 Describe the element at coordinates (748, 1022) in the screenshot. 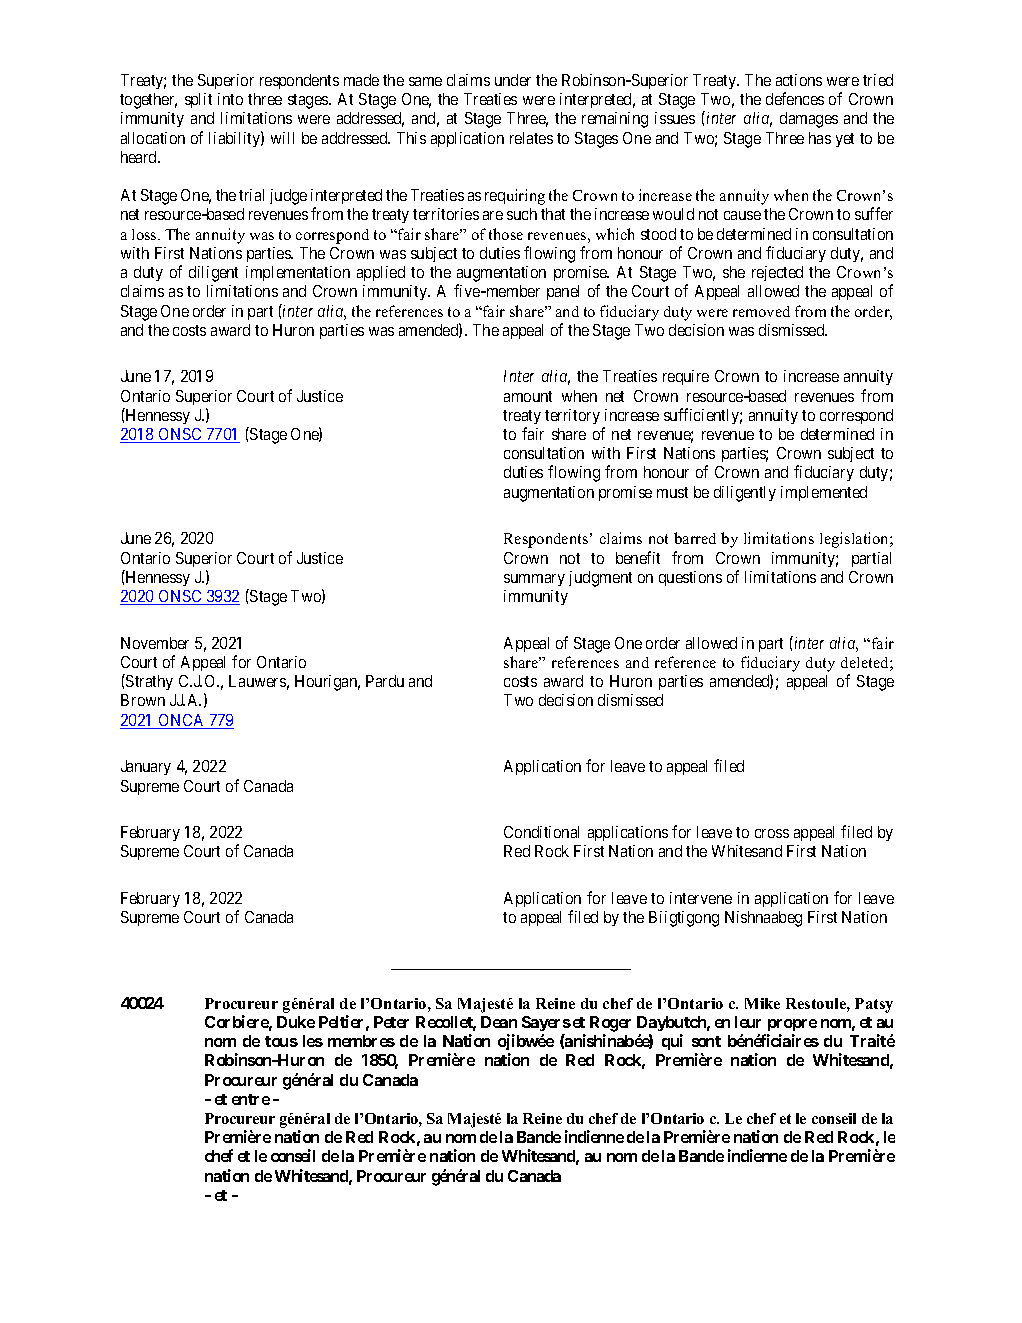

I see `leur` at that location.
